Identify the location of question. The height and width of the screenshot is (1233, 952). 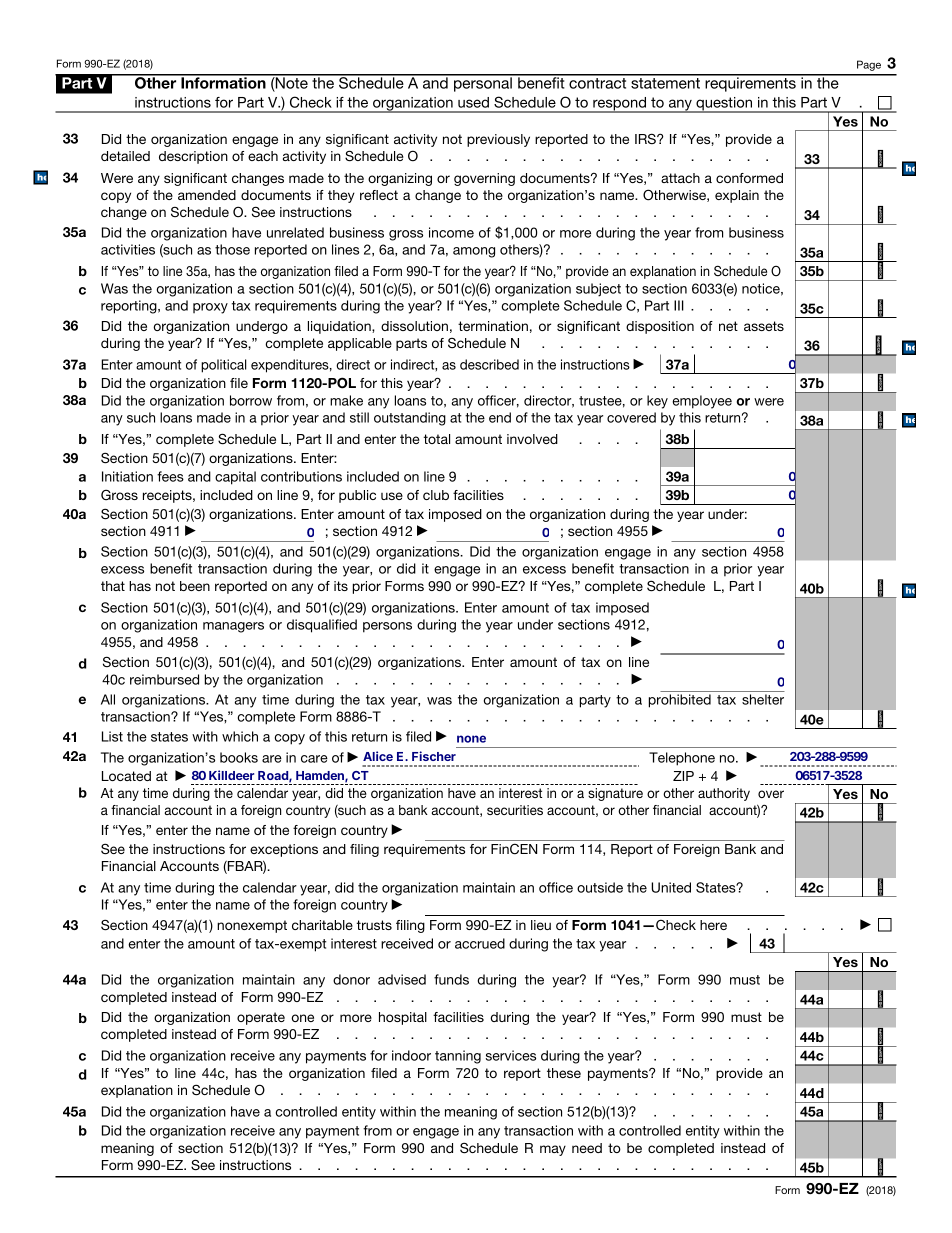
(724, 105).
